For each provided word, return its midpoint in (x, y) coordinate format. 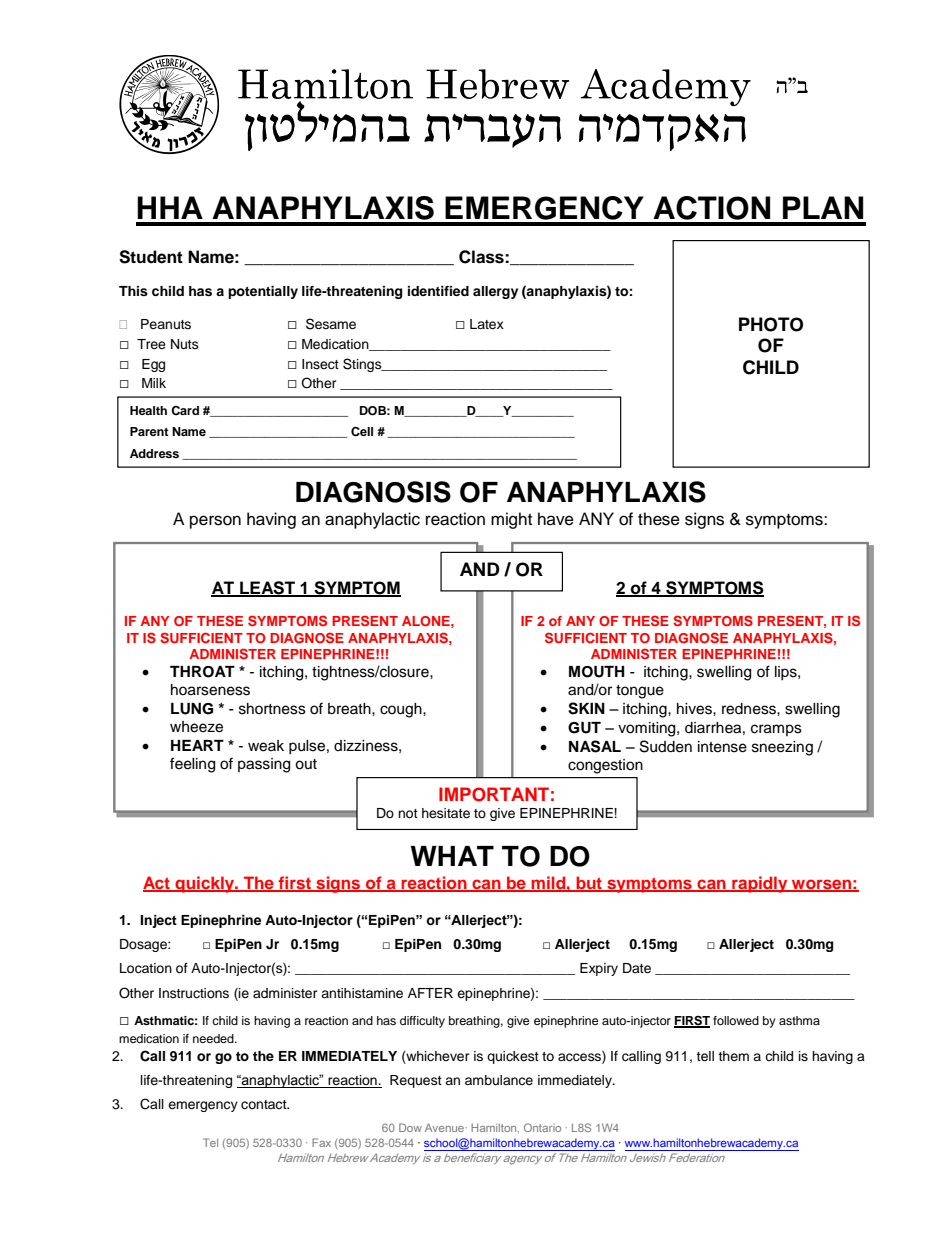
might (511, 520)
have (556, 519)
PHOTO (771, 324)
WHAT (452, 856)
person (215, 522)
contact (265, 1104)
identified (438, 291)
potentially (263, 292)
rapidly (760, 884)
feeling (192, 765)
